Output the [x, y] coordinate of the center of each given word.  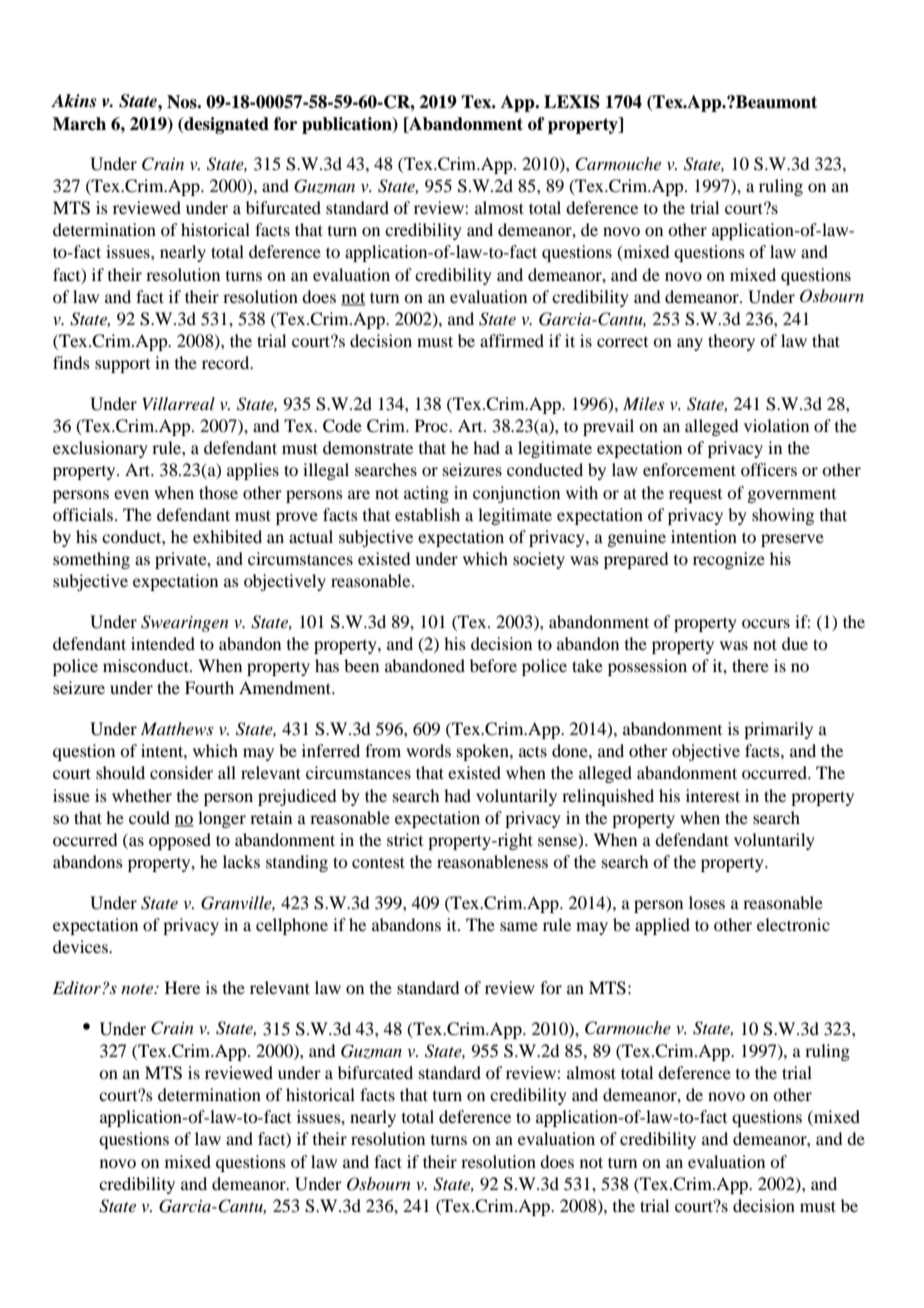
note [138, 989]
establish [427, 514]
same [519, 926]
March [79, 124]
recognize [729, 560]
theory [731, 342]
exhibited [227, 536]
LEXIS [572, 102]
